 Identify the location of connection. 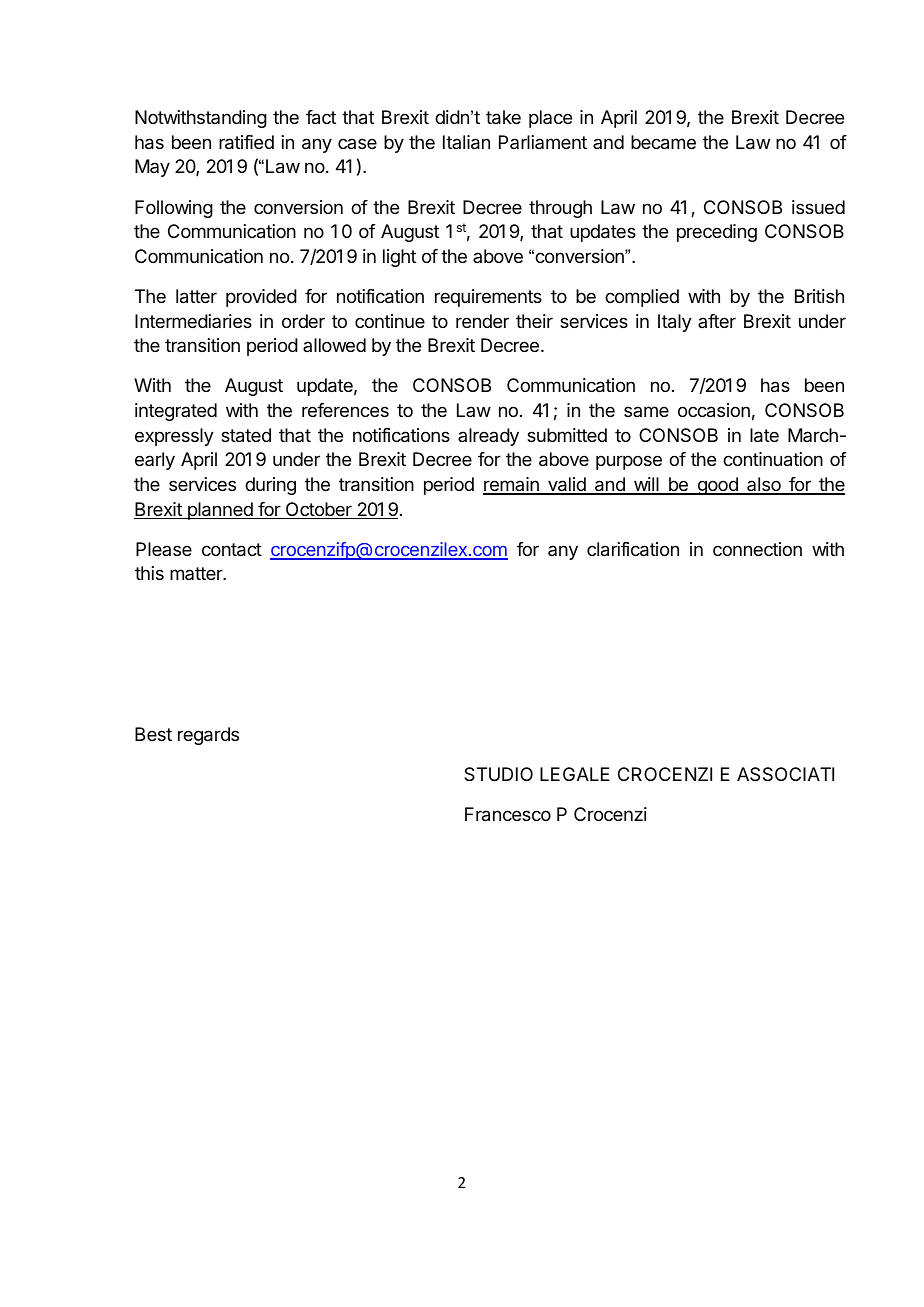
(757, 549).
